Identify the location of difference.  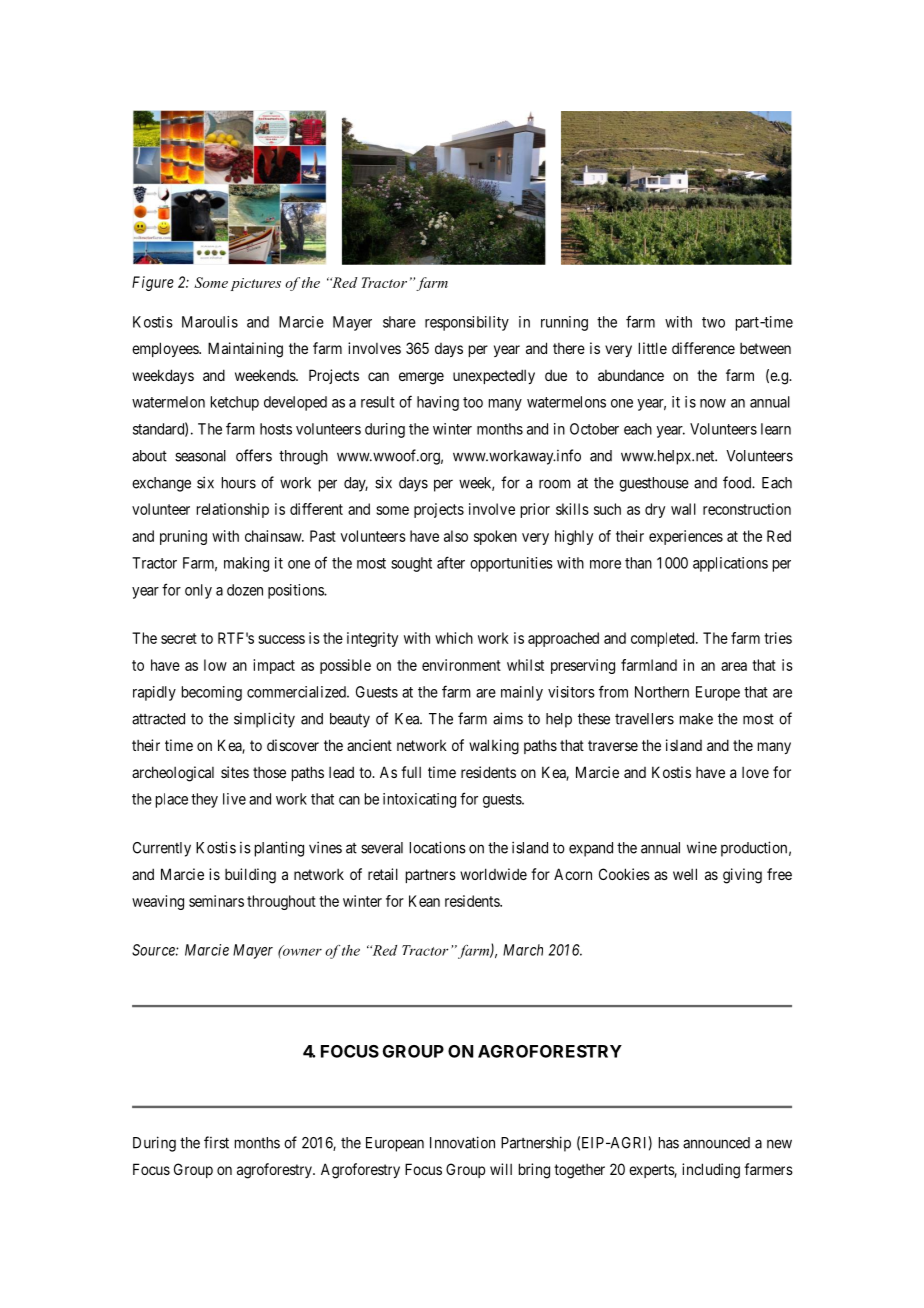
(703, 348).
